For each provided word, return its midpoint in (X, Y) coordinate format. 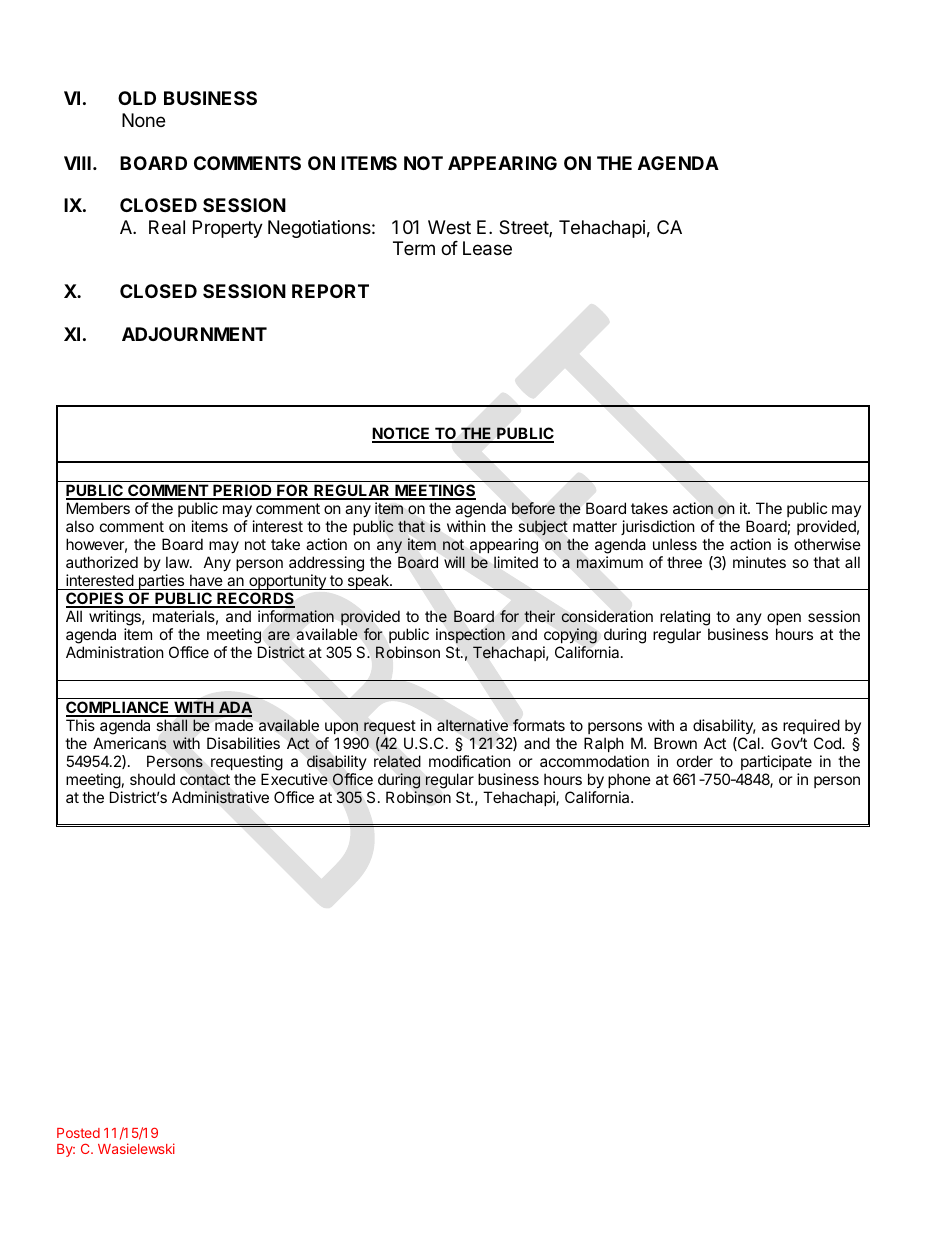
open (784, 619)
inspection (470, 635)
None (143, 120)
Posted (78, 1133)
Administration (115, 652)
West (449, 227)
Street (524, 228)
